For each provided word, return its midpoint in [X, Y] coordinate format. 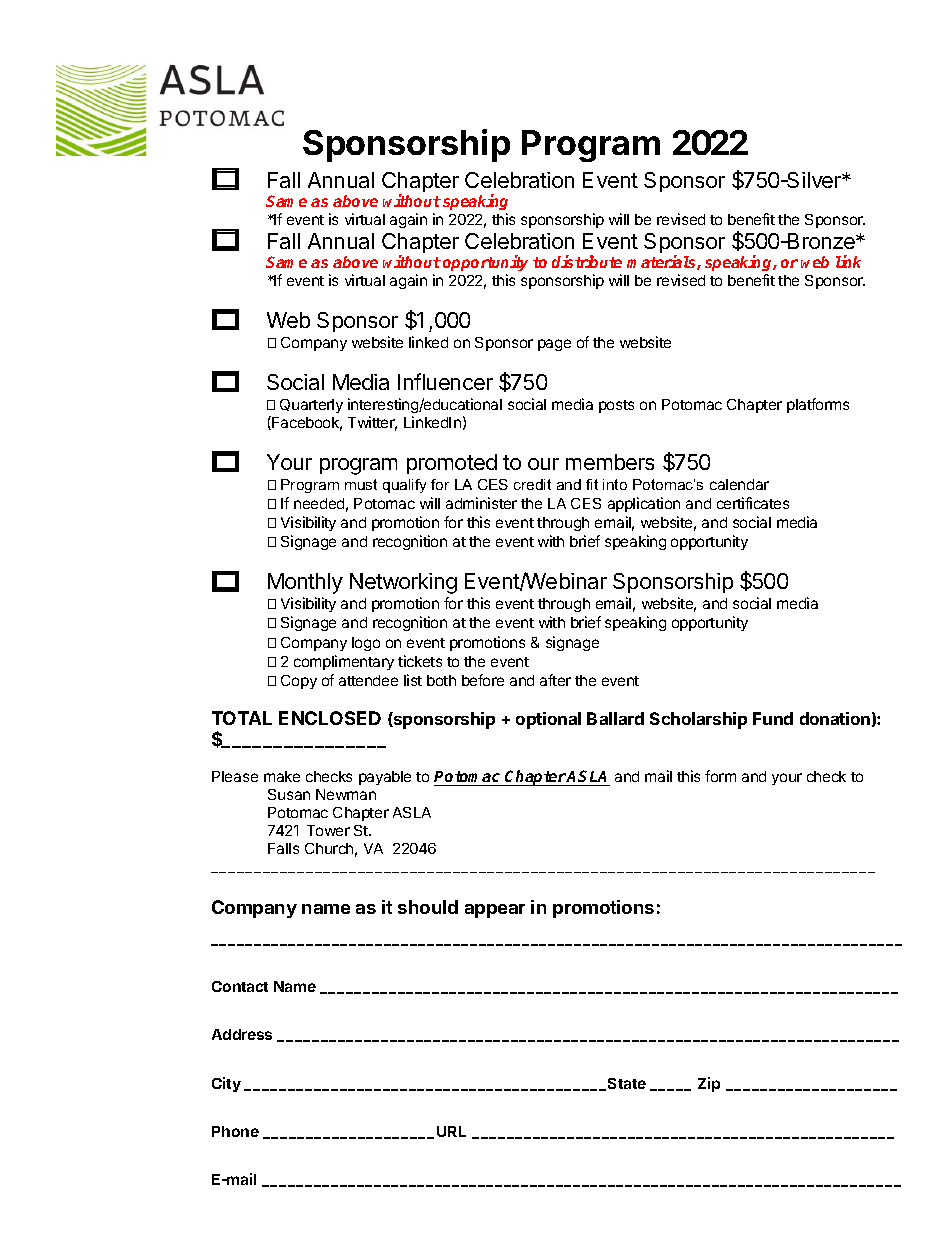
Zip [709, 1084]
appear [495, 911]
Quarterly [311, 406]
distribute [587, 261]
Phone [235, 1131]
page [554, 345]
